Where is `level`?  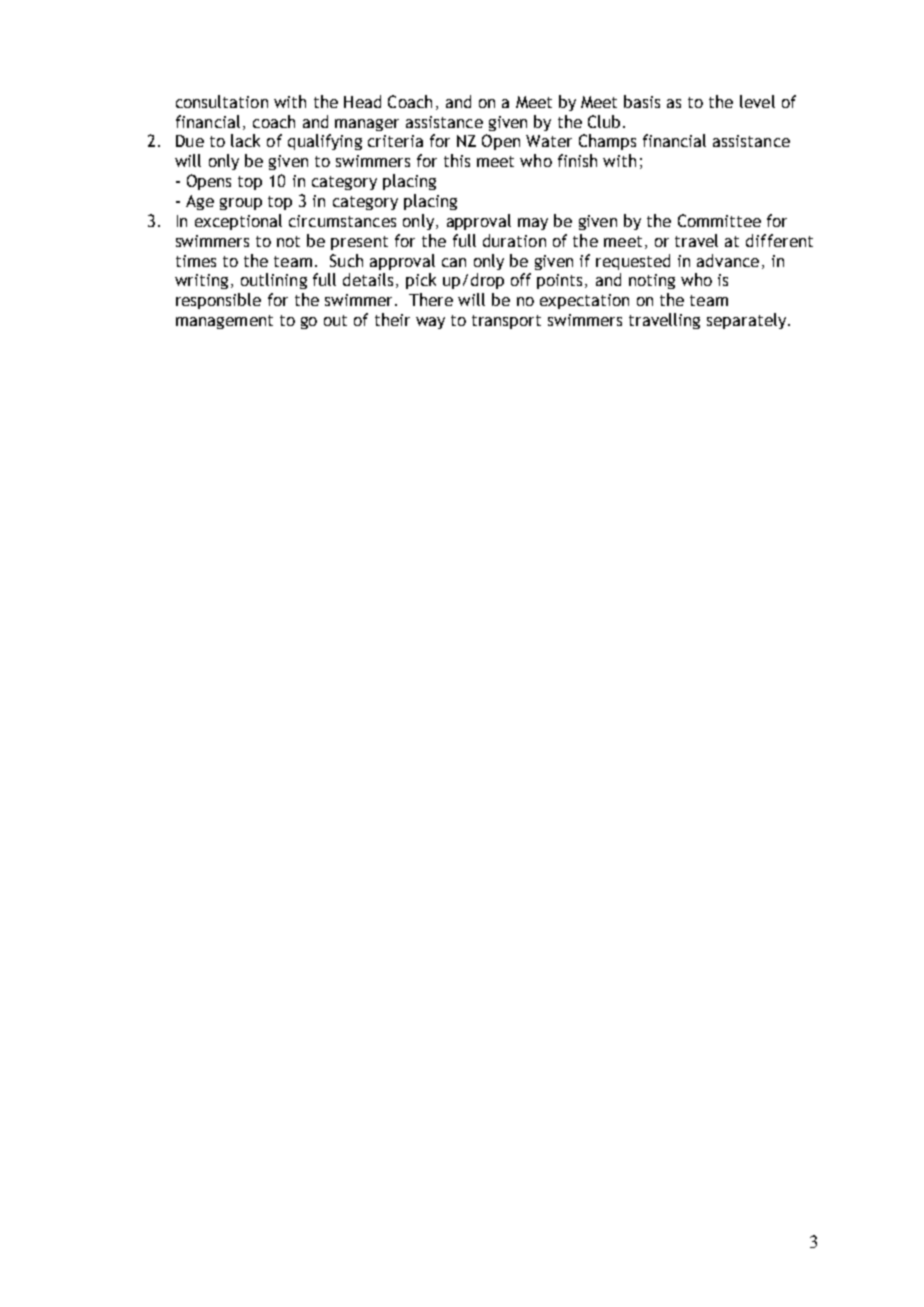 level is located at coordinates (757, 101).
